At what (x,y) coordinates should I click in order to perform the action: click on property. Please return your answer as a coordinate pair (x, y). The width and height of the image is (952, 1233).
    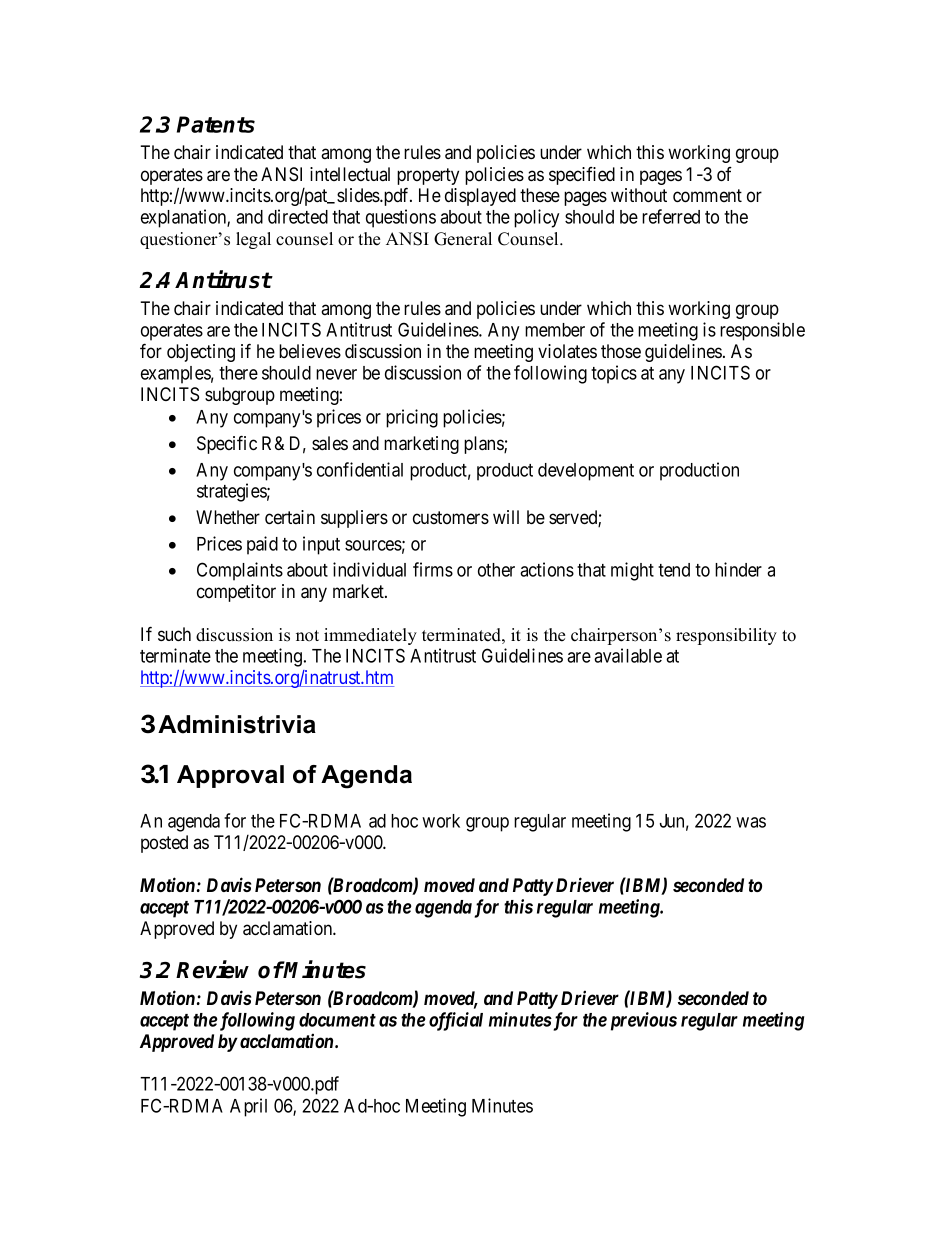
    Looking at the image, I should click on (428, 178).
